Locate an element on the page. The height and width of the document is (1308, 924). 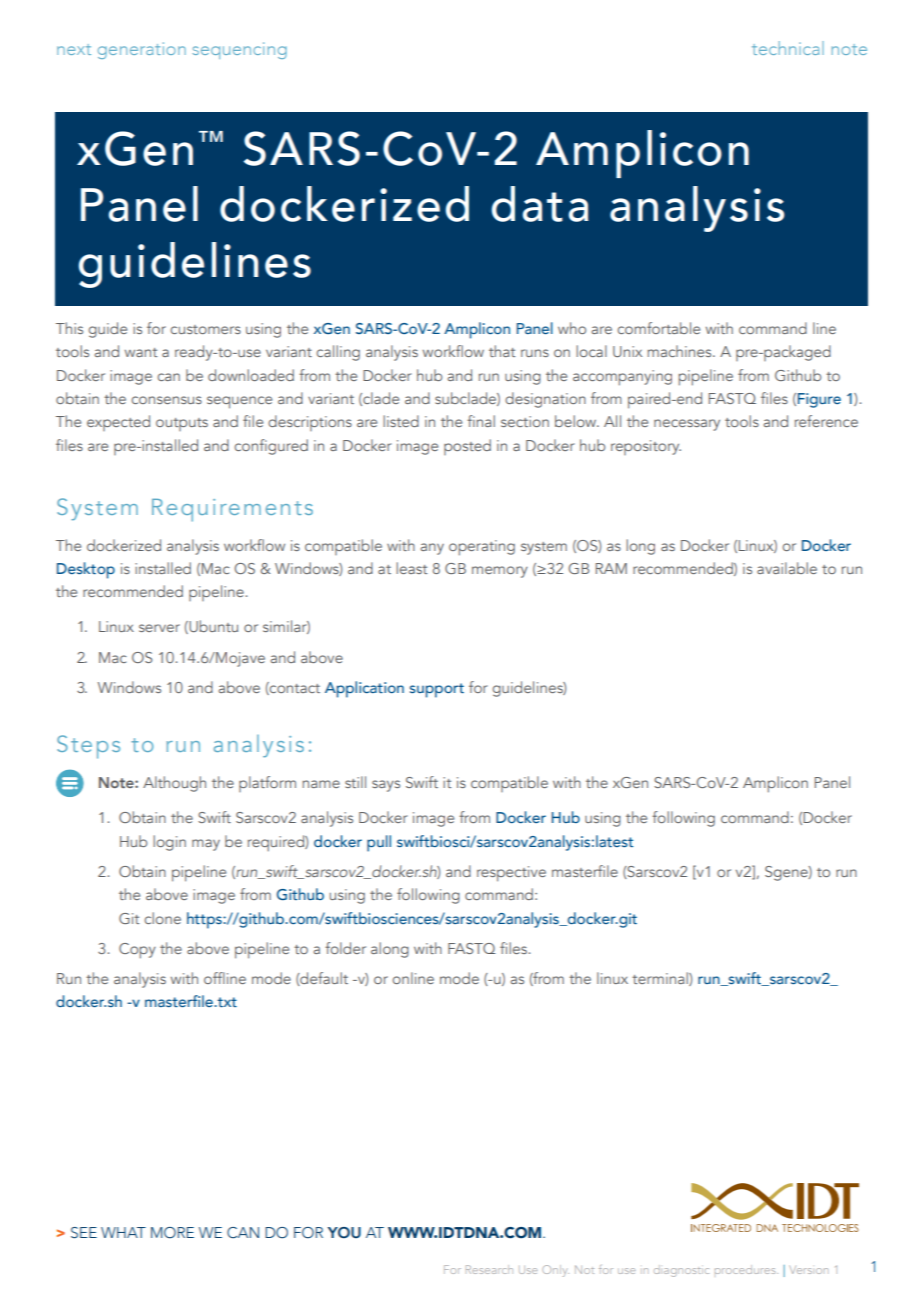
Research is located at coordinates (489, 1269).
